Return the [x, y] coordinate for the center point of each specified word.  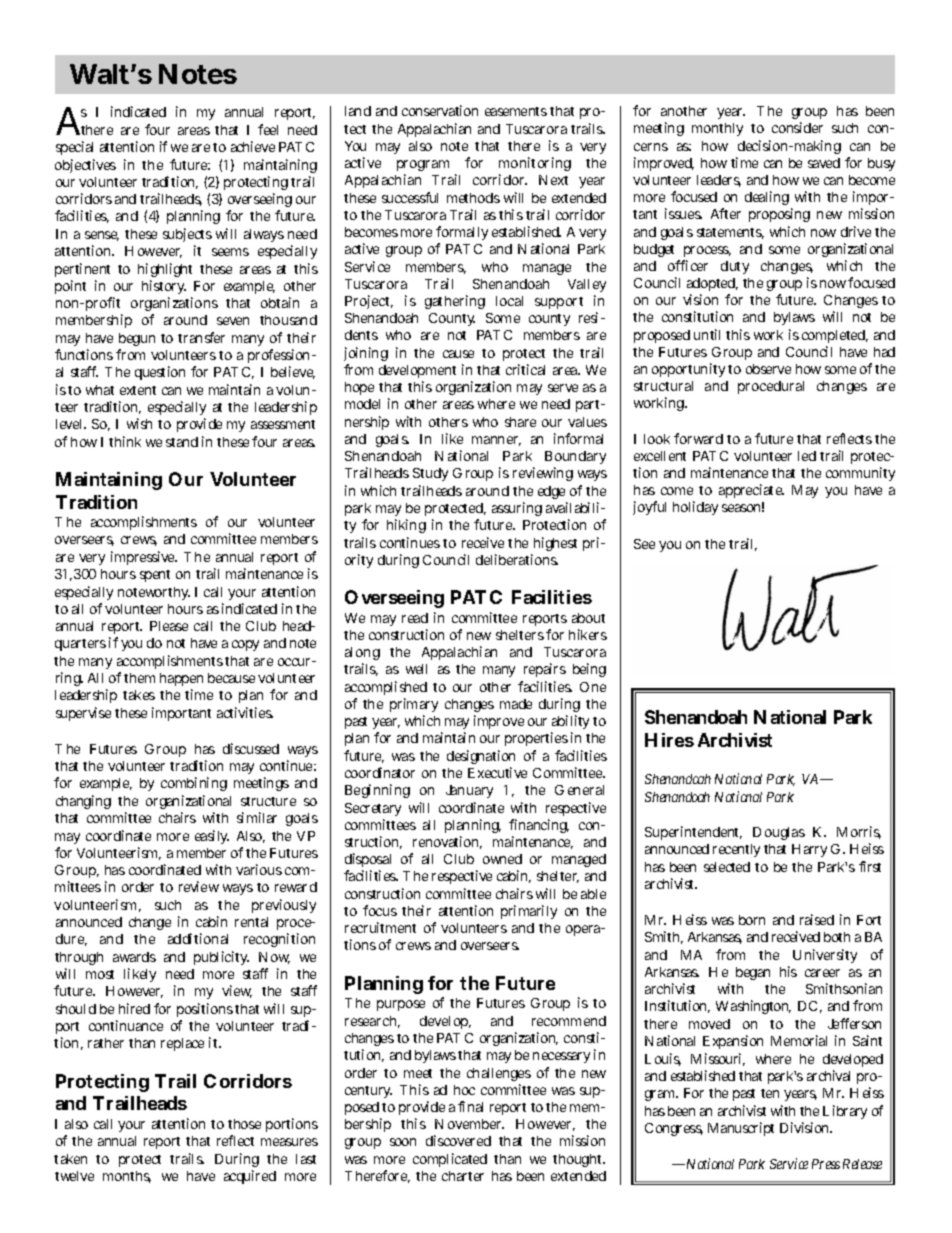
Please [169, 626]
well [416, 669]
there [524, 146]
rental [251, 922]
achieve [253, 146]
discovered [458, 1140]
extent [138, 390]
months [127, 1177]
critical [525, 369]
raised [817, 919]
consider [797, 127]
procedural [771, 387]
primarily [529, 912]
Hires [669, 740]
